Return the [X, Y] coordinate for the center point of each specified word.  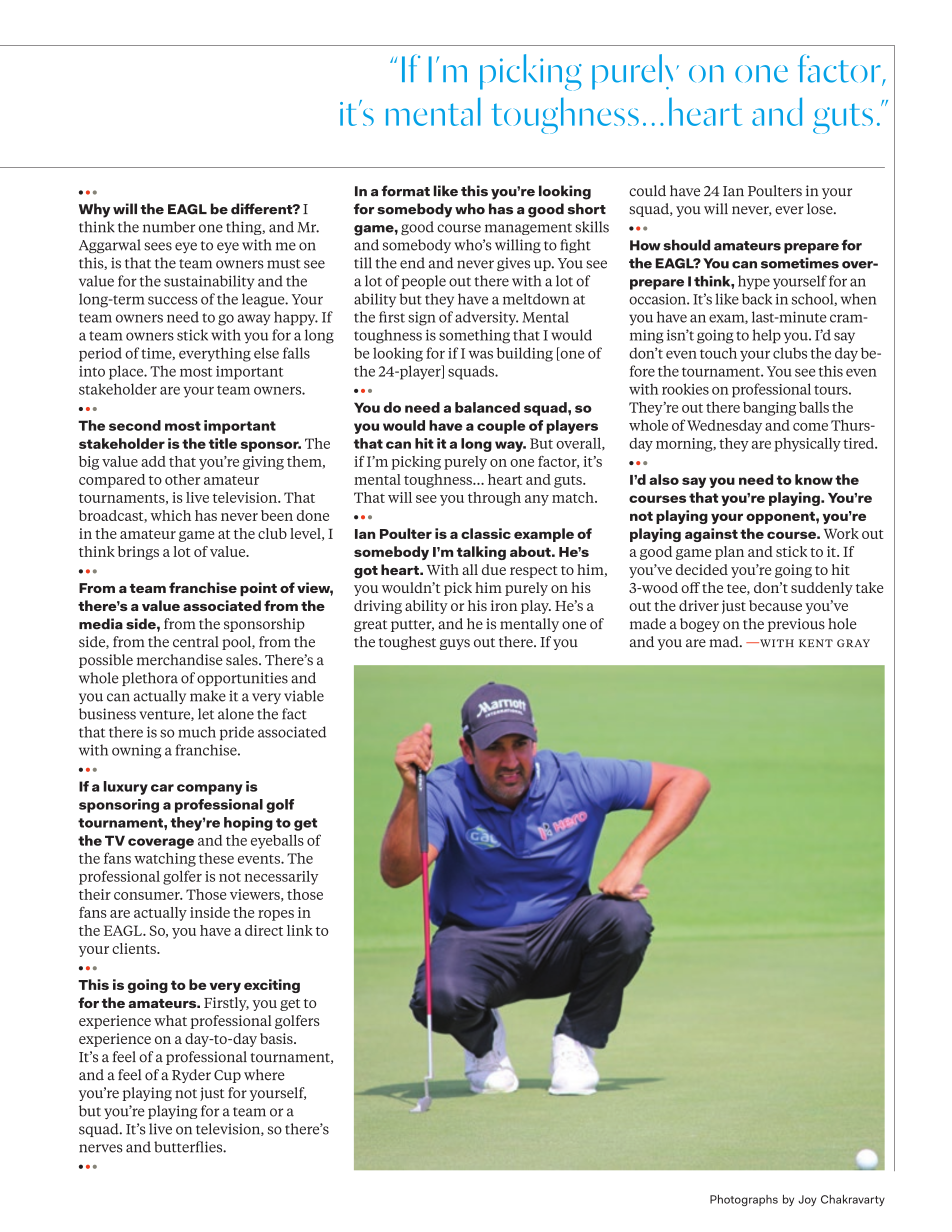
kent [816, 643]
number [169, 227]
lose [821, 209]
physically [807, 445]
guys [455, 644]
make [208, 696]
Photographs [744, 1200]
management [528, 229]
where [264, 1075]
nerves [101, 1148]
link [300, 930]
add [153, 461]
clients [135, 948]
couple [501, 427]
